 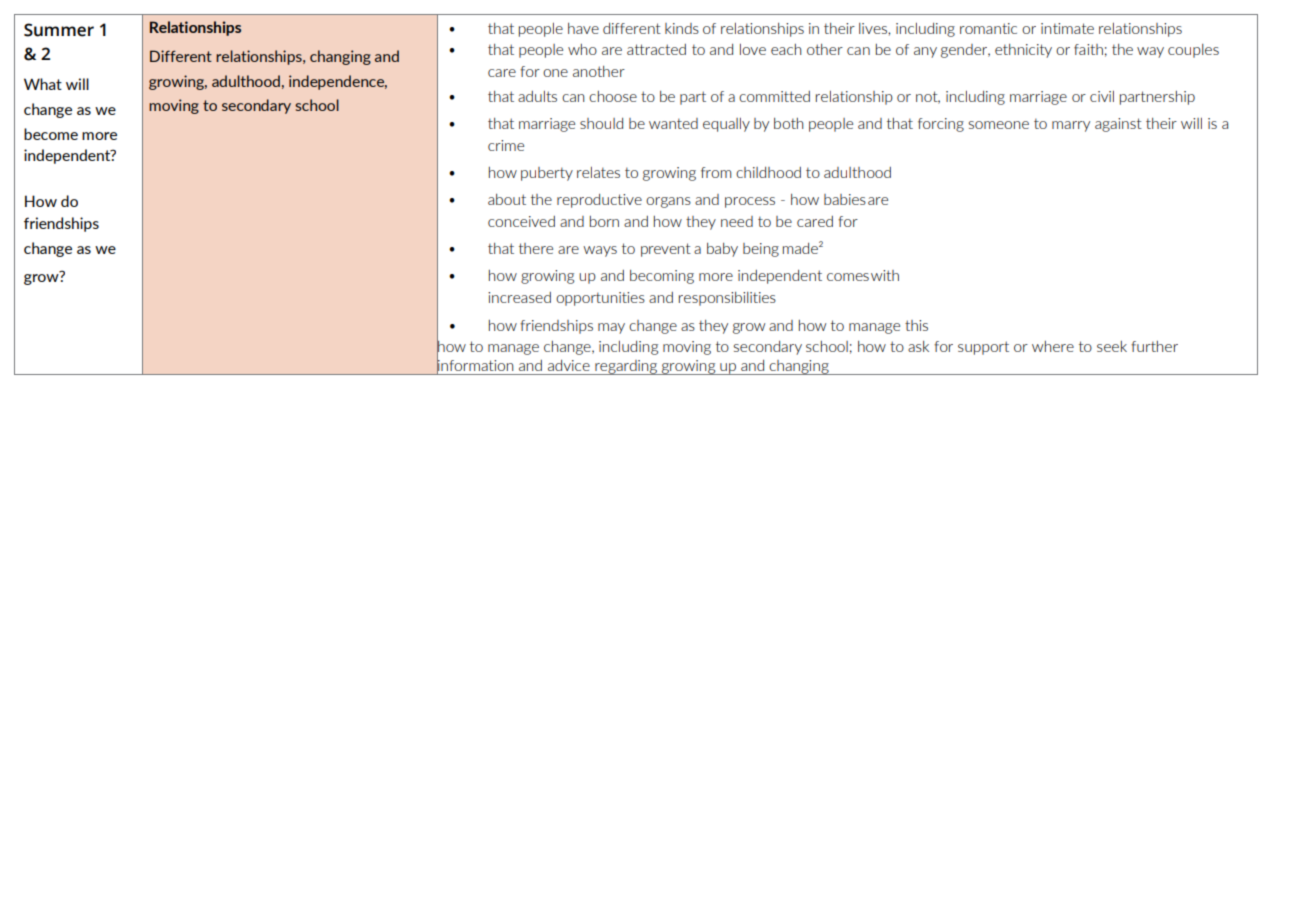 What do you see at coordinates (750, 202) in the page?
I see `process` at bounding box center [750, 202].
